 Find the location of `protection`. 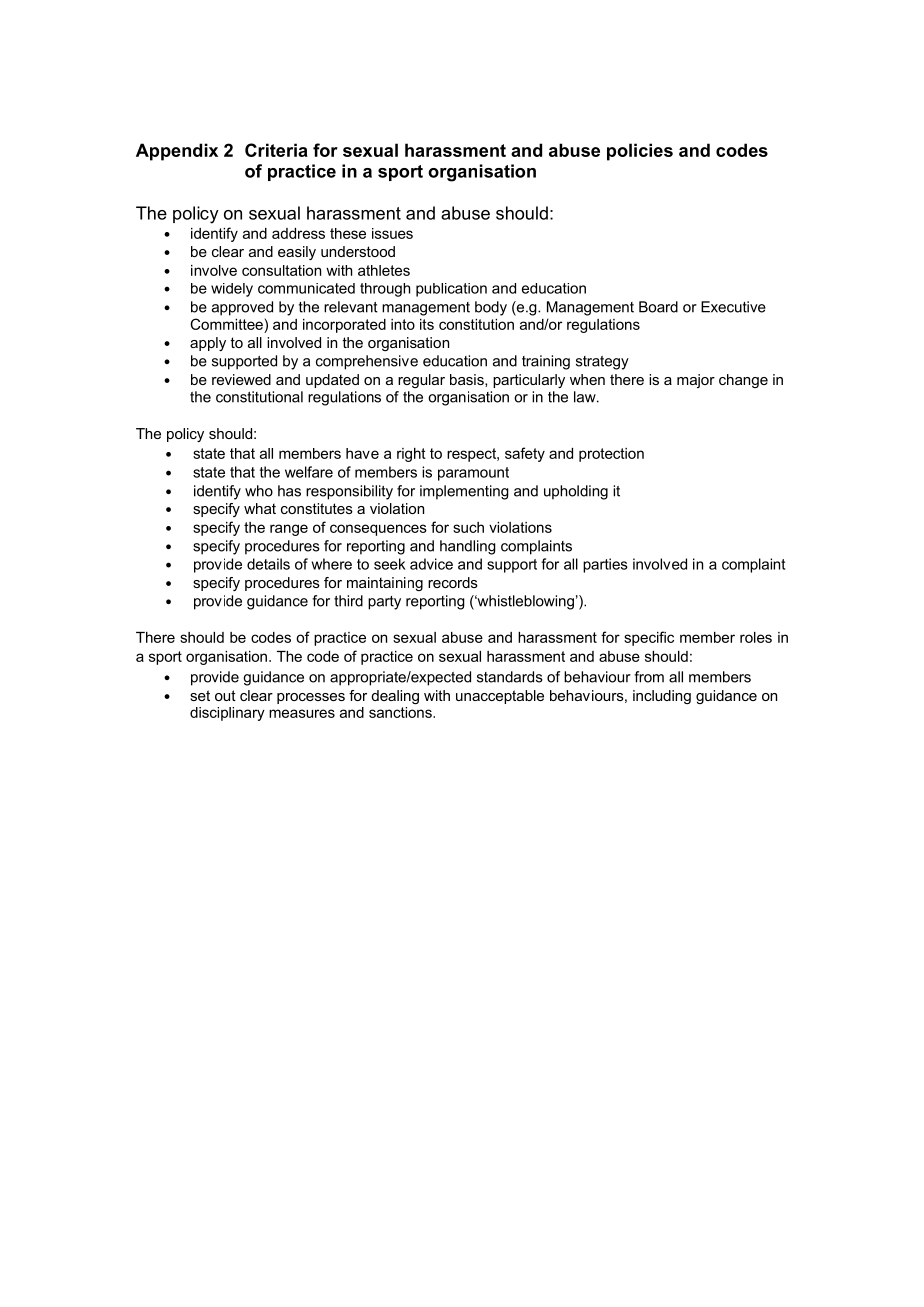

protection is located at coordinates (611, 455).
